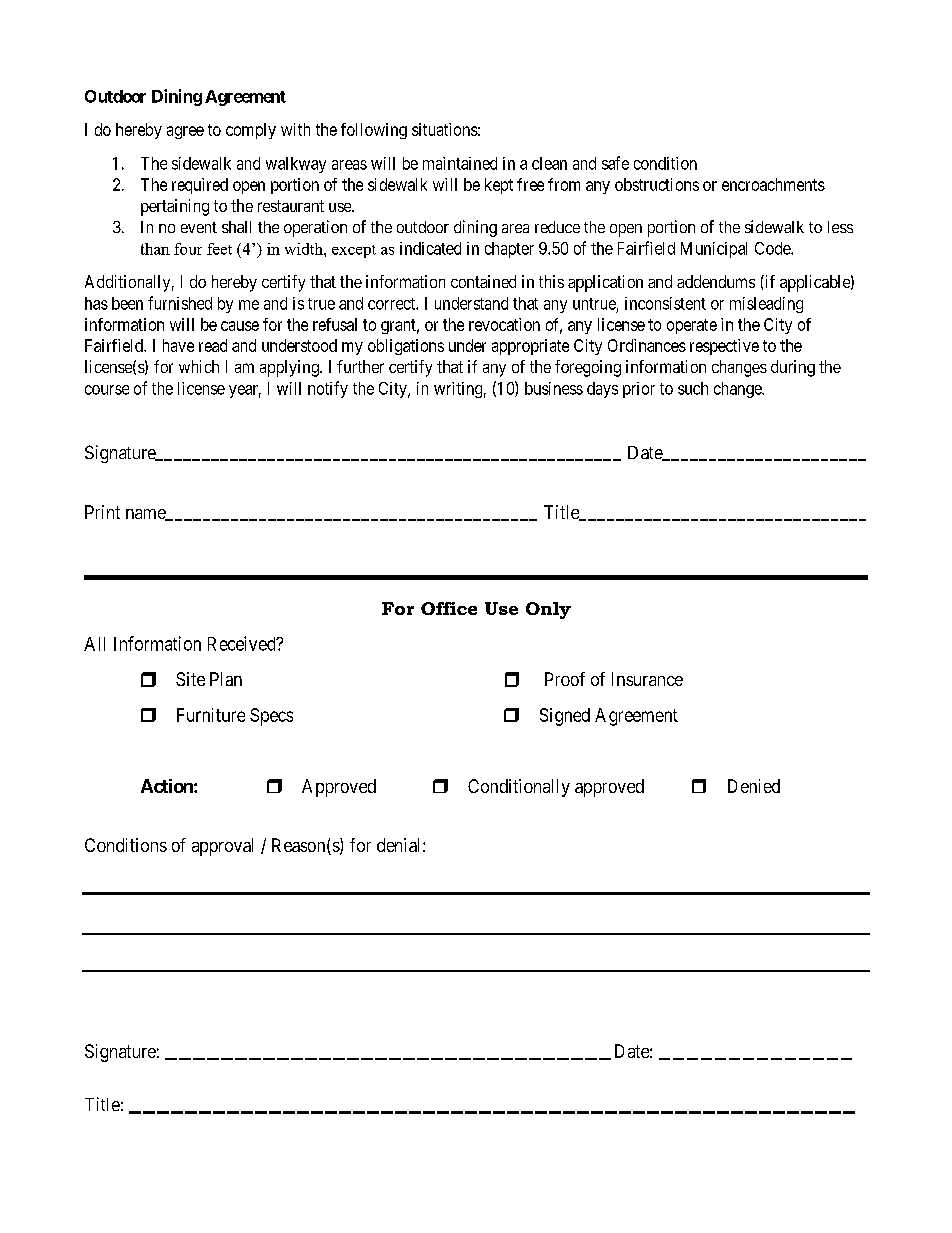  I want to click on approval, so click(222, 847).
